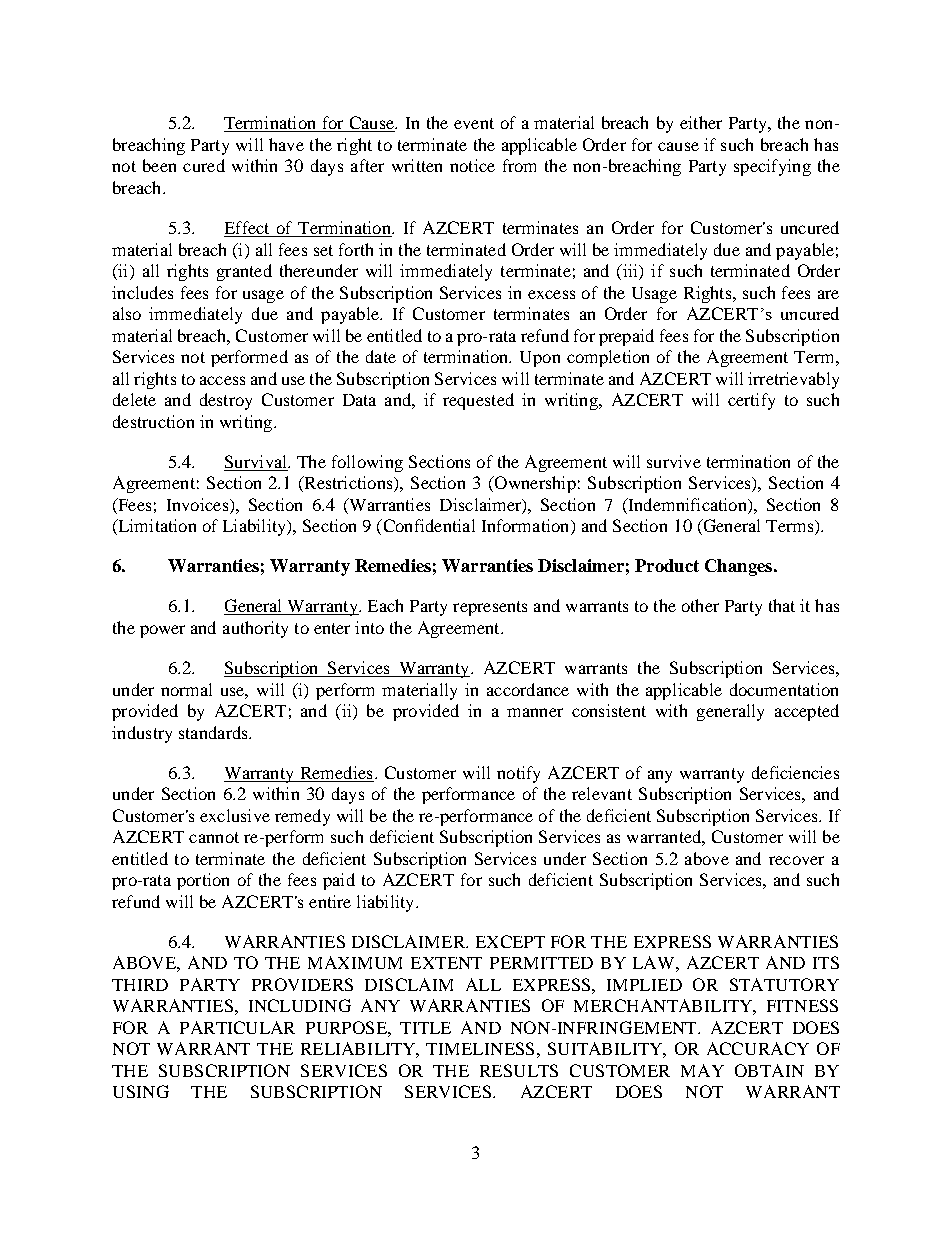 The image size is (952, 1233). I want to click on that, so click(782, 605).
